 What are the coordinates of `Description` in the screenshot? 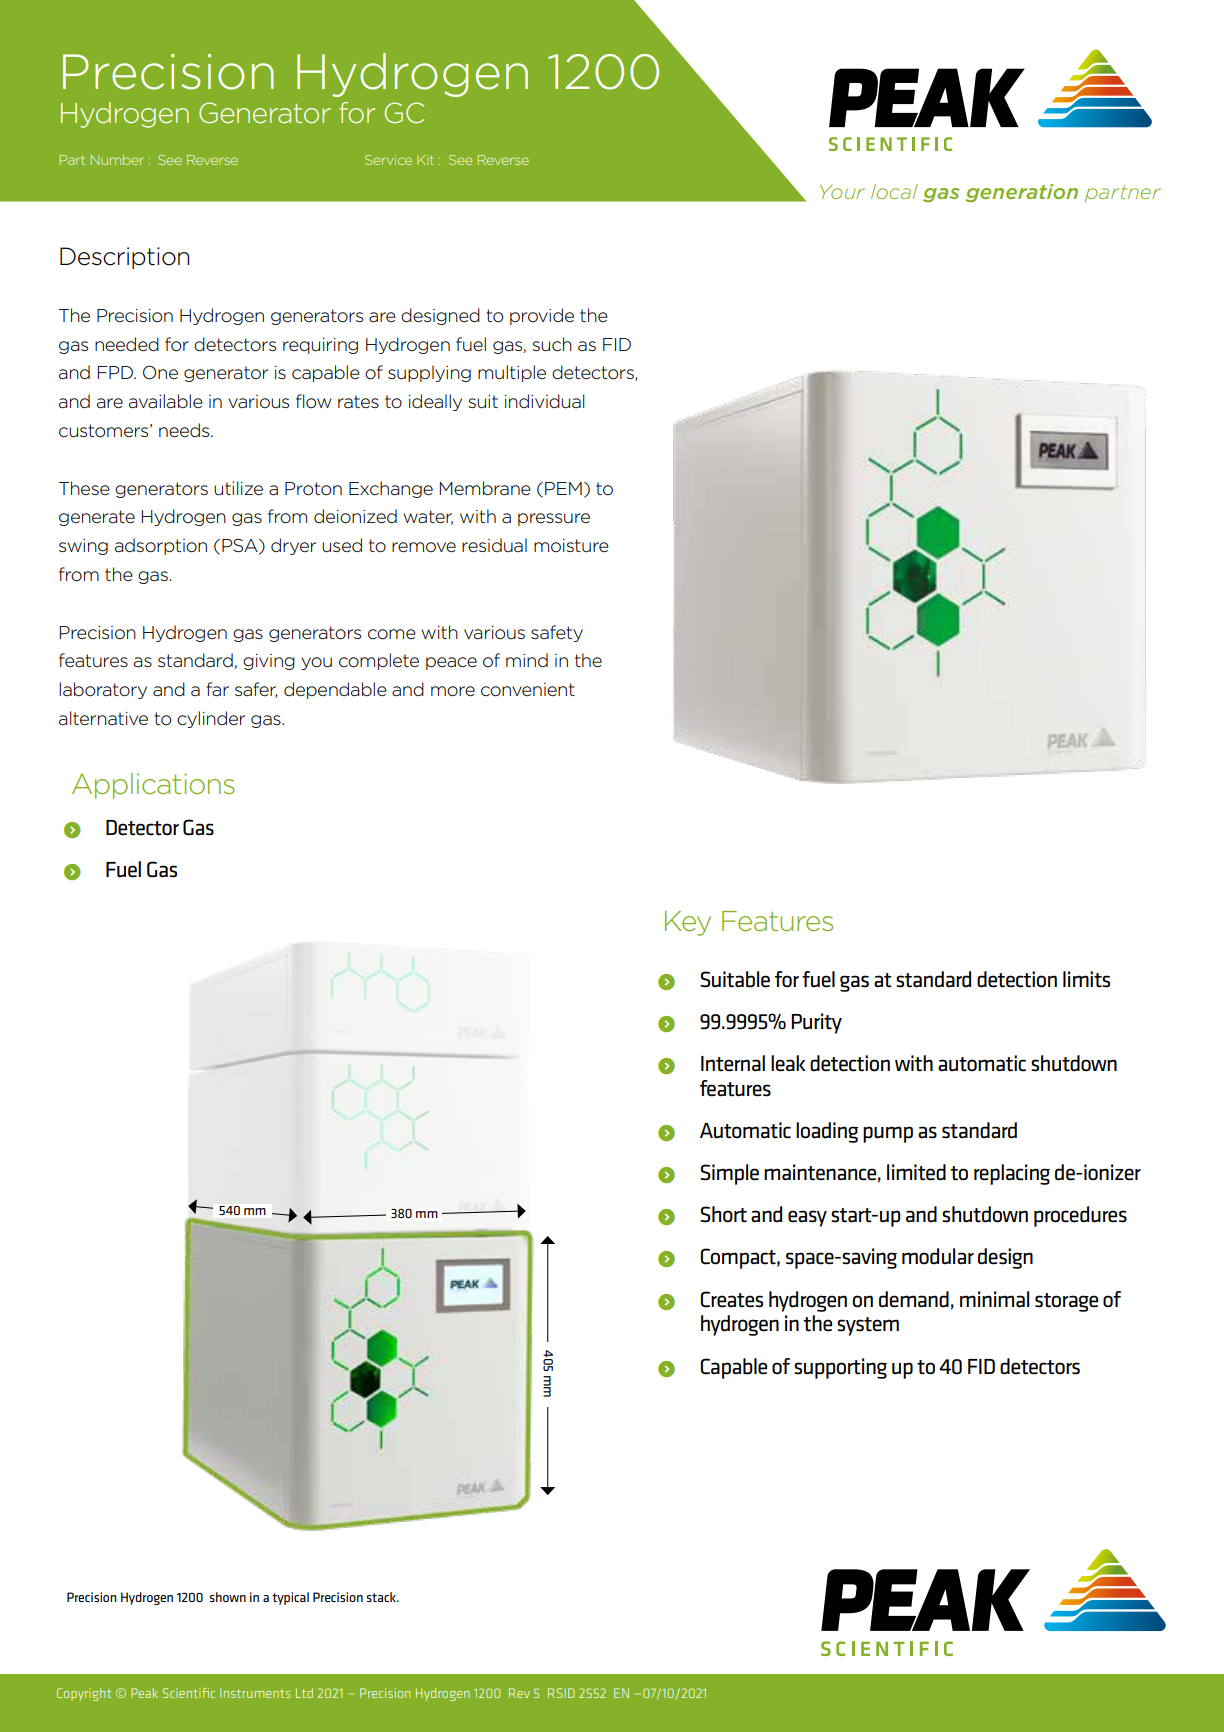 It's located at (125, 258).
